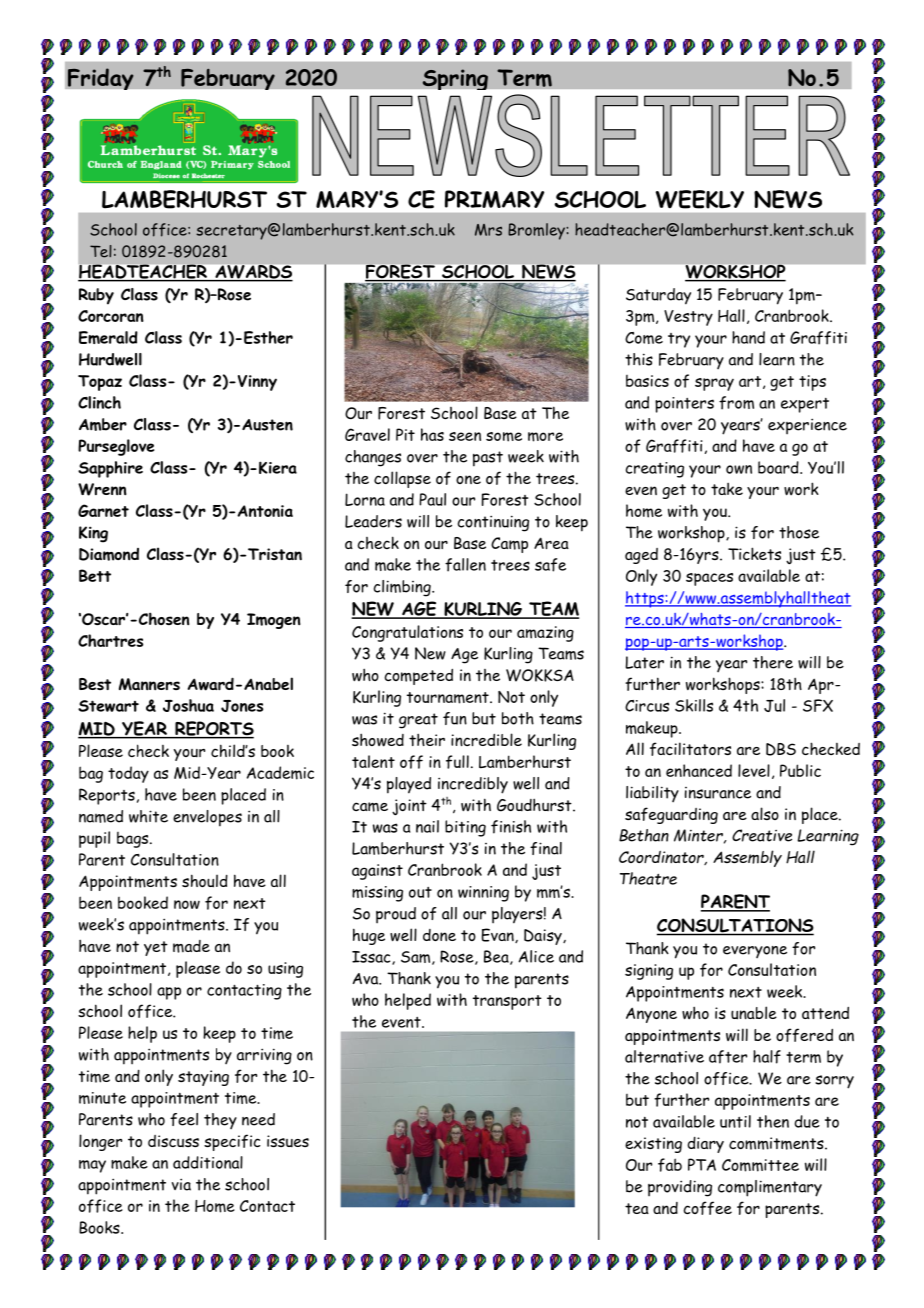  Describe the element at coordinates (149, 684) in the screenshot. I see `Manners` at that location.
